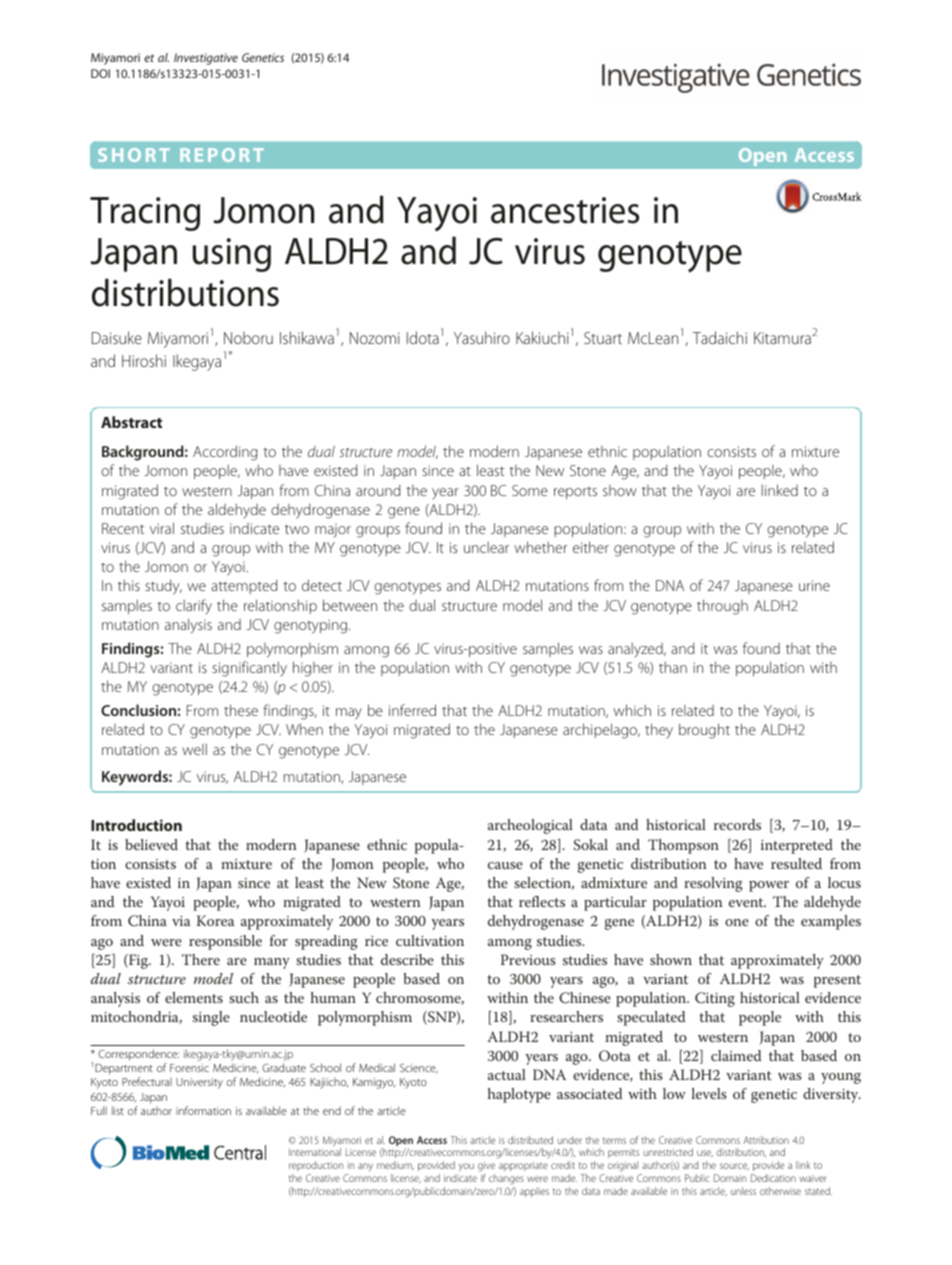 The width and height of the screenshot is (952, 1265). Describe the element at coordinates (603, 338) in the screenshot. I see `Stuart` at that location.
